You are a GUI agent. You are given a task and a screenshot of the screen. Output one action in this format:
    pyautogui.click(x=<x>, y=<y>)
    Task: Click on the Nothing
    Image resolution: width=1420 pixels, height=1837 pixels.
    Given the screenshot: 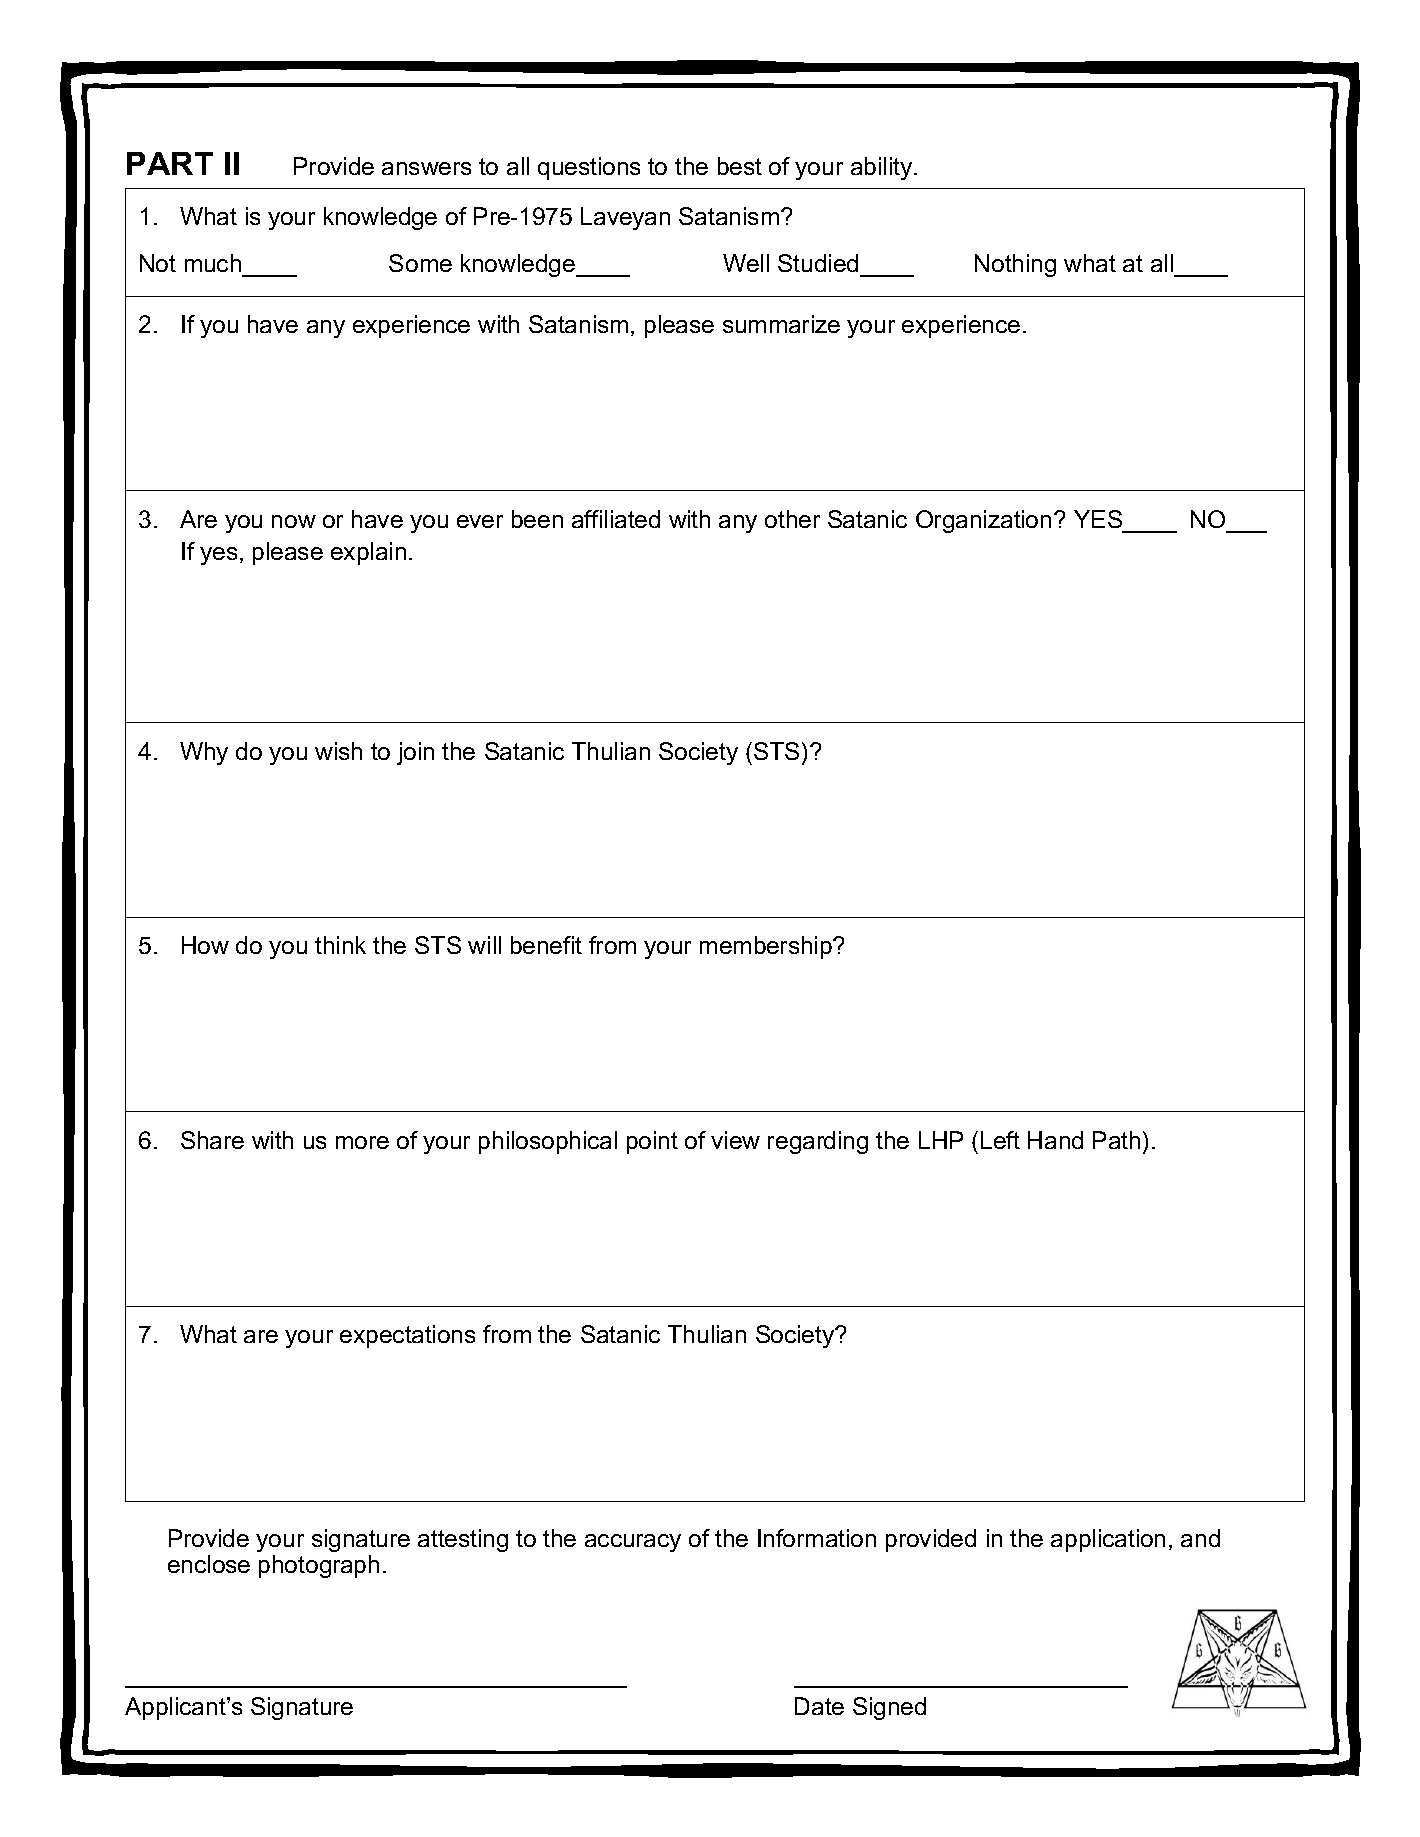 What is the action you would take?
    pyautogui.click(x=1015, y=265)
